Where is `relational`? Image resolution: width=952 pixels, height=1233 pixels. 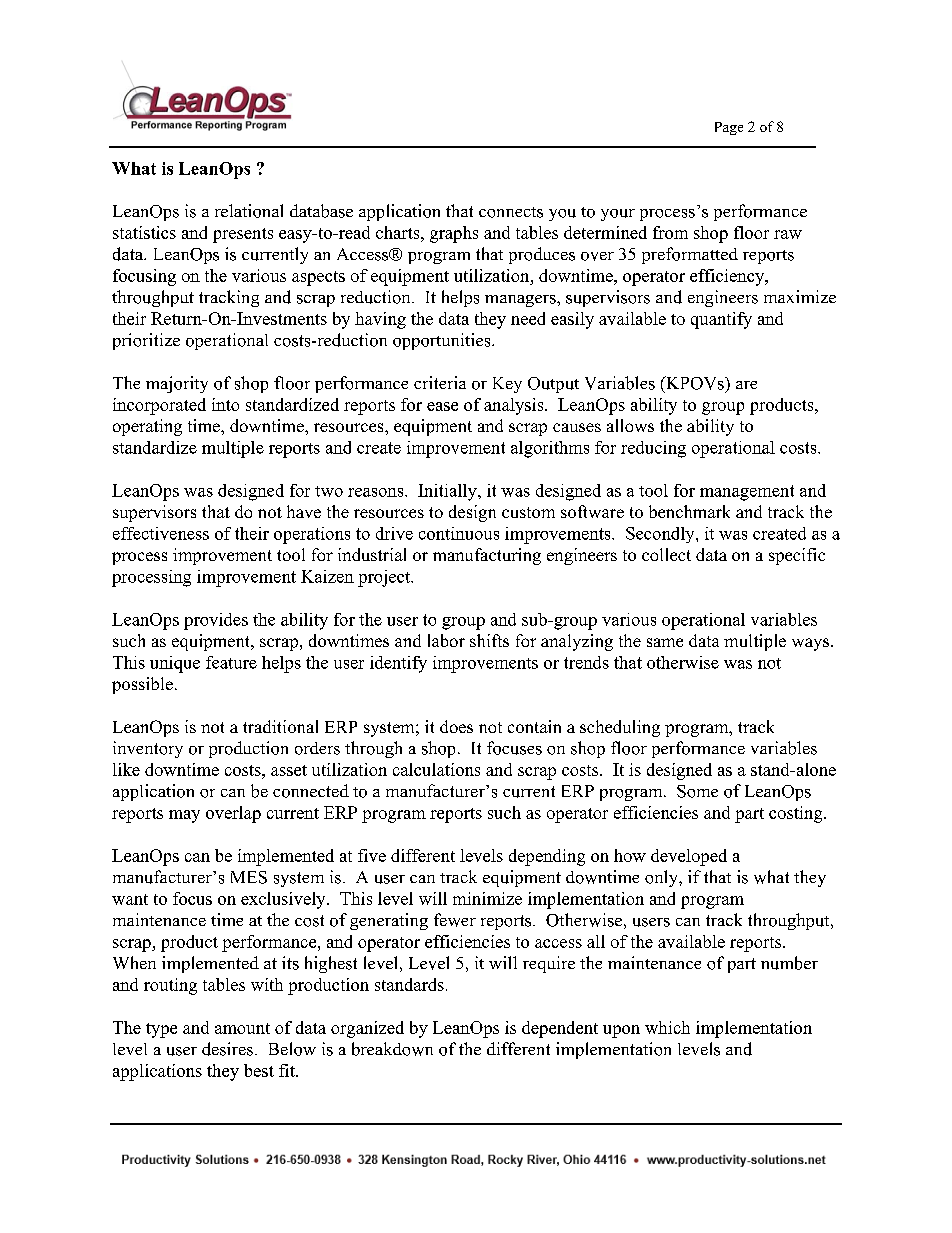
relational is located at coordinates (249, 211).
